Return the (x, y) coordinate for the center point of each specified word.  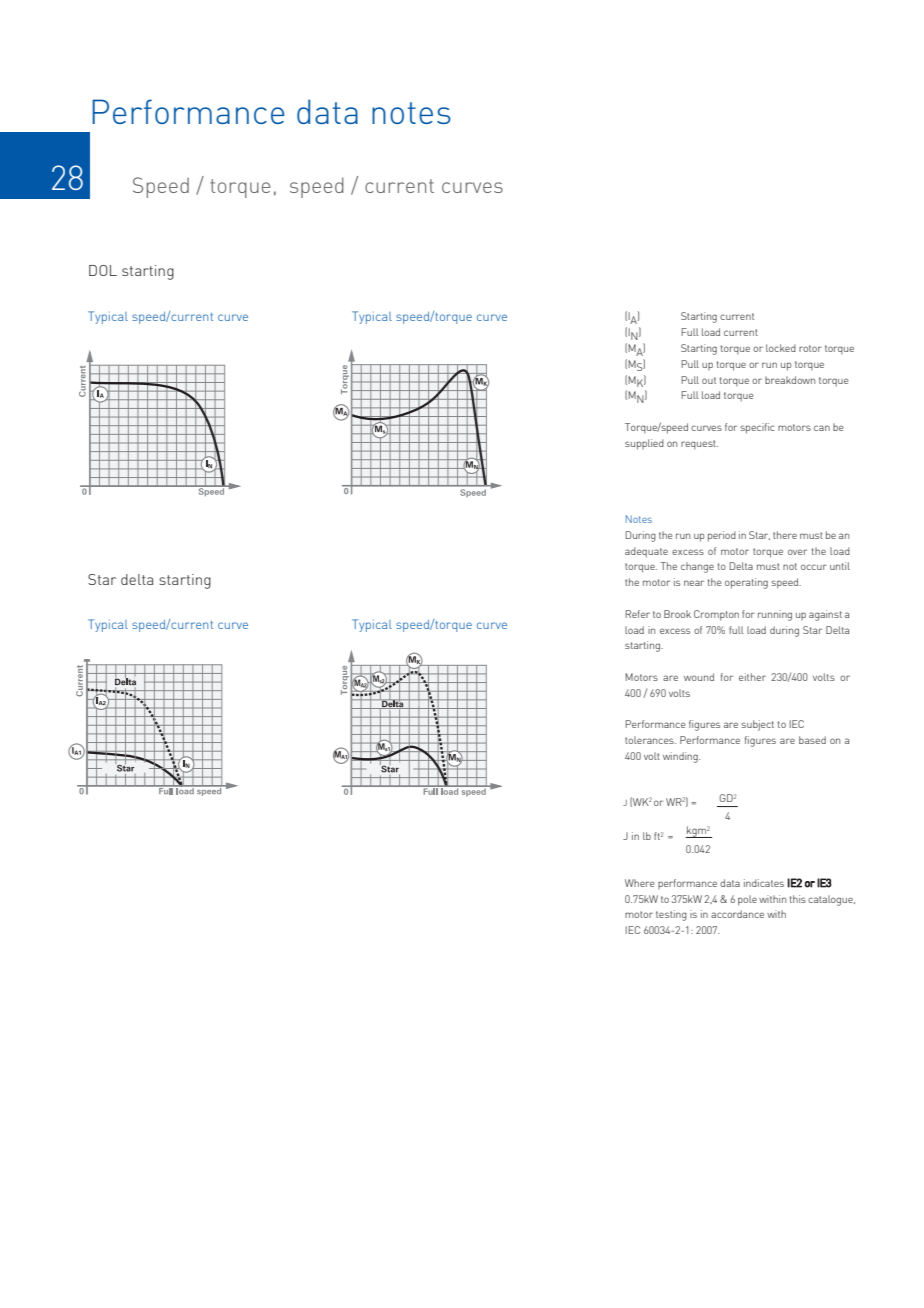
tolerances (650, 740)
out (709, 380)
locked (781, 348)
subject (757, 725)
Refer (637, 614)
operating (746, 583)
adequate (646, 552)
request (699, 444)
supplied (644, 444)
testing (671, 915)
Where (640, 883)
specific (757, 428)
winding (681, 757)
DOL (103, 270)
